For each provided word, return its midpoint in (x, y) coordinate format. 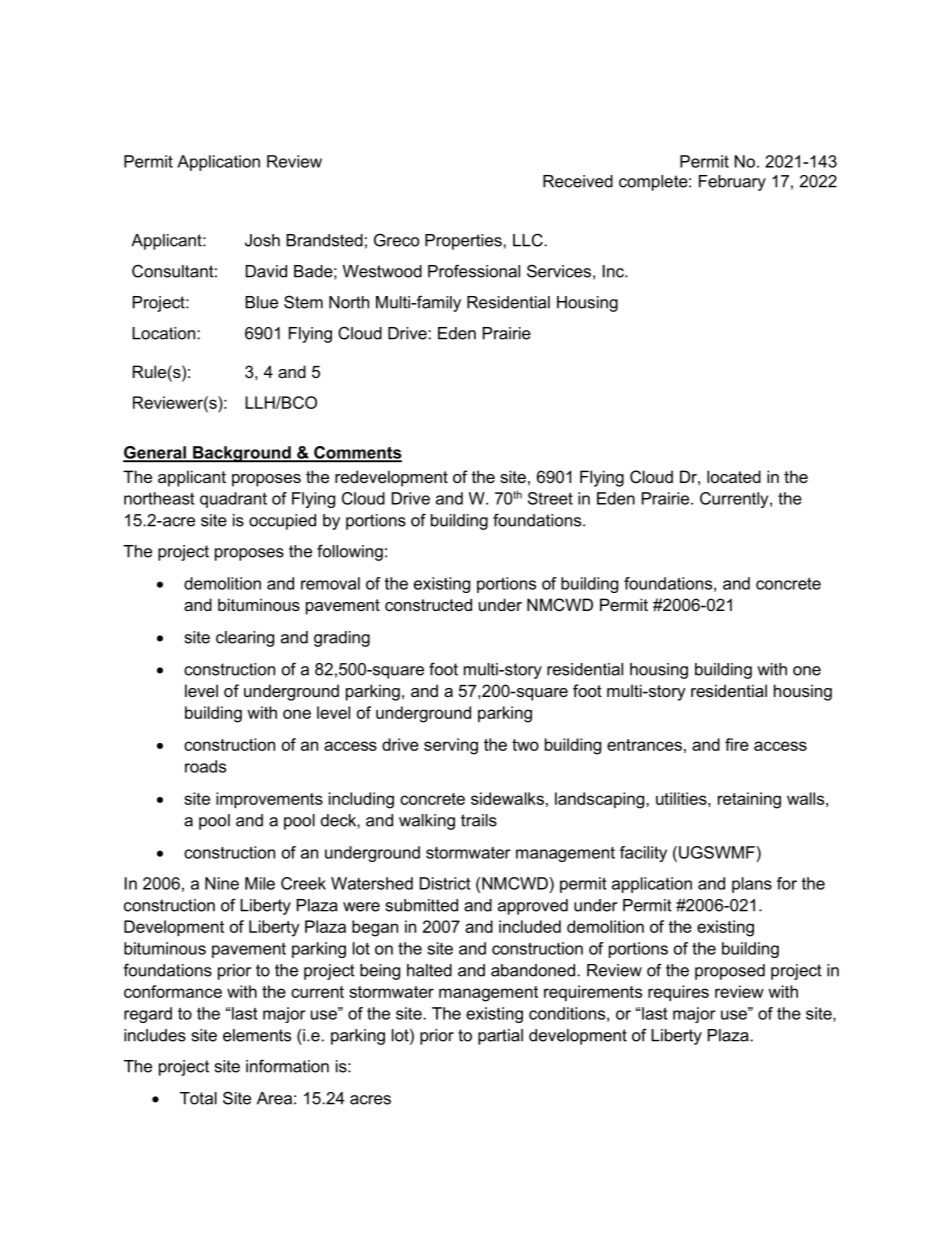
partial (500, 1037)
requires (678, 993)
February (732, 183)
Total (198, 1098)
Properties (464, 242)
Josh (262, 240)
